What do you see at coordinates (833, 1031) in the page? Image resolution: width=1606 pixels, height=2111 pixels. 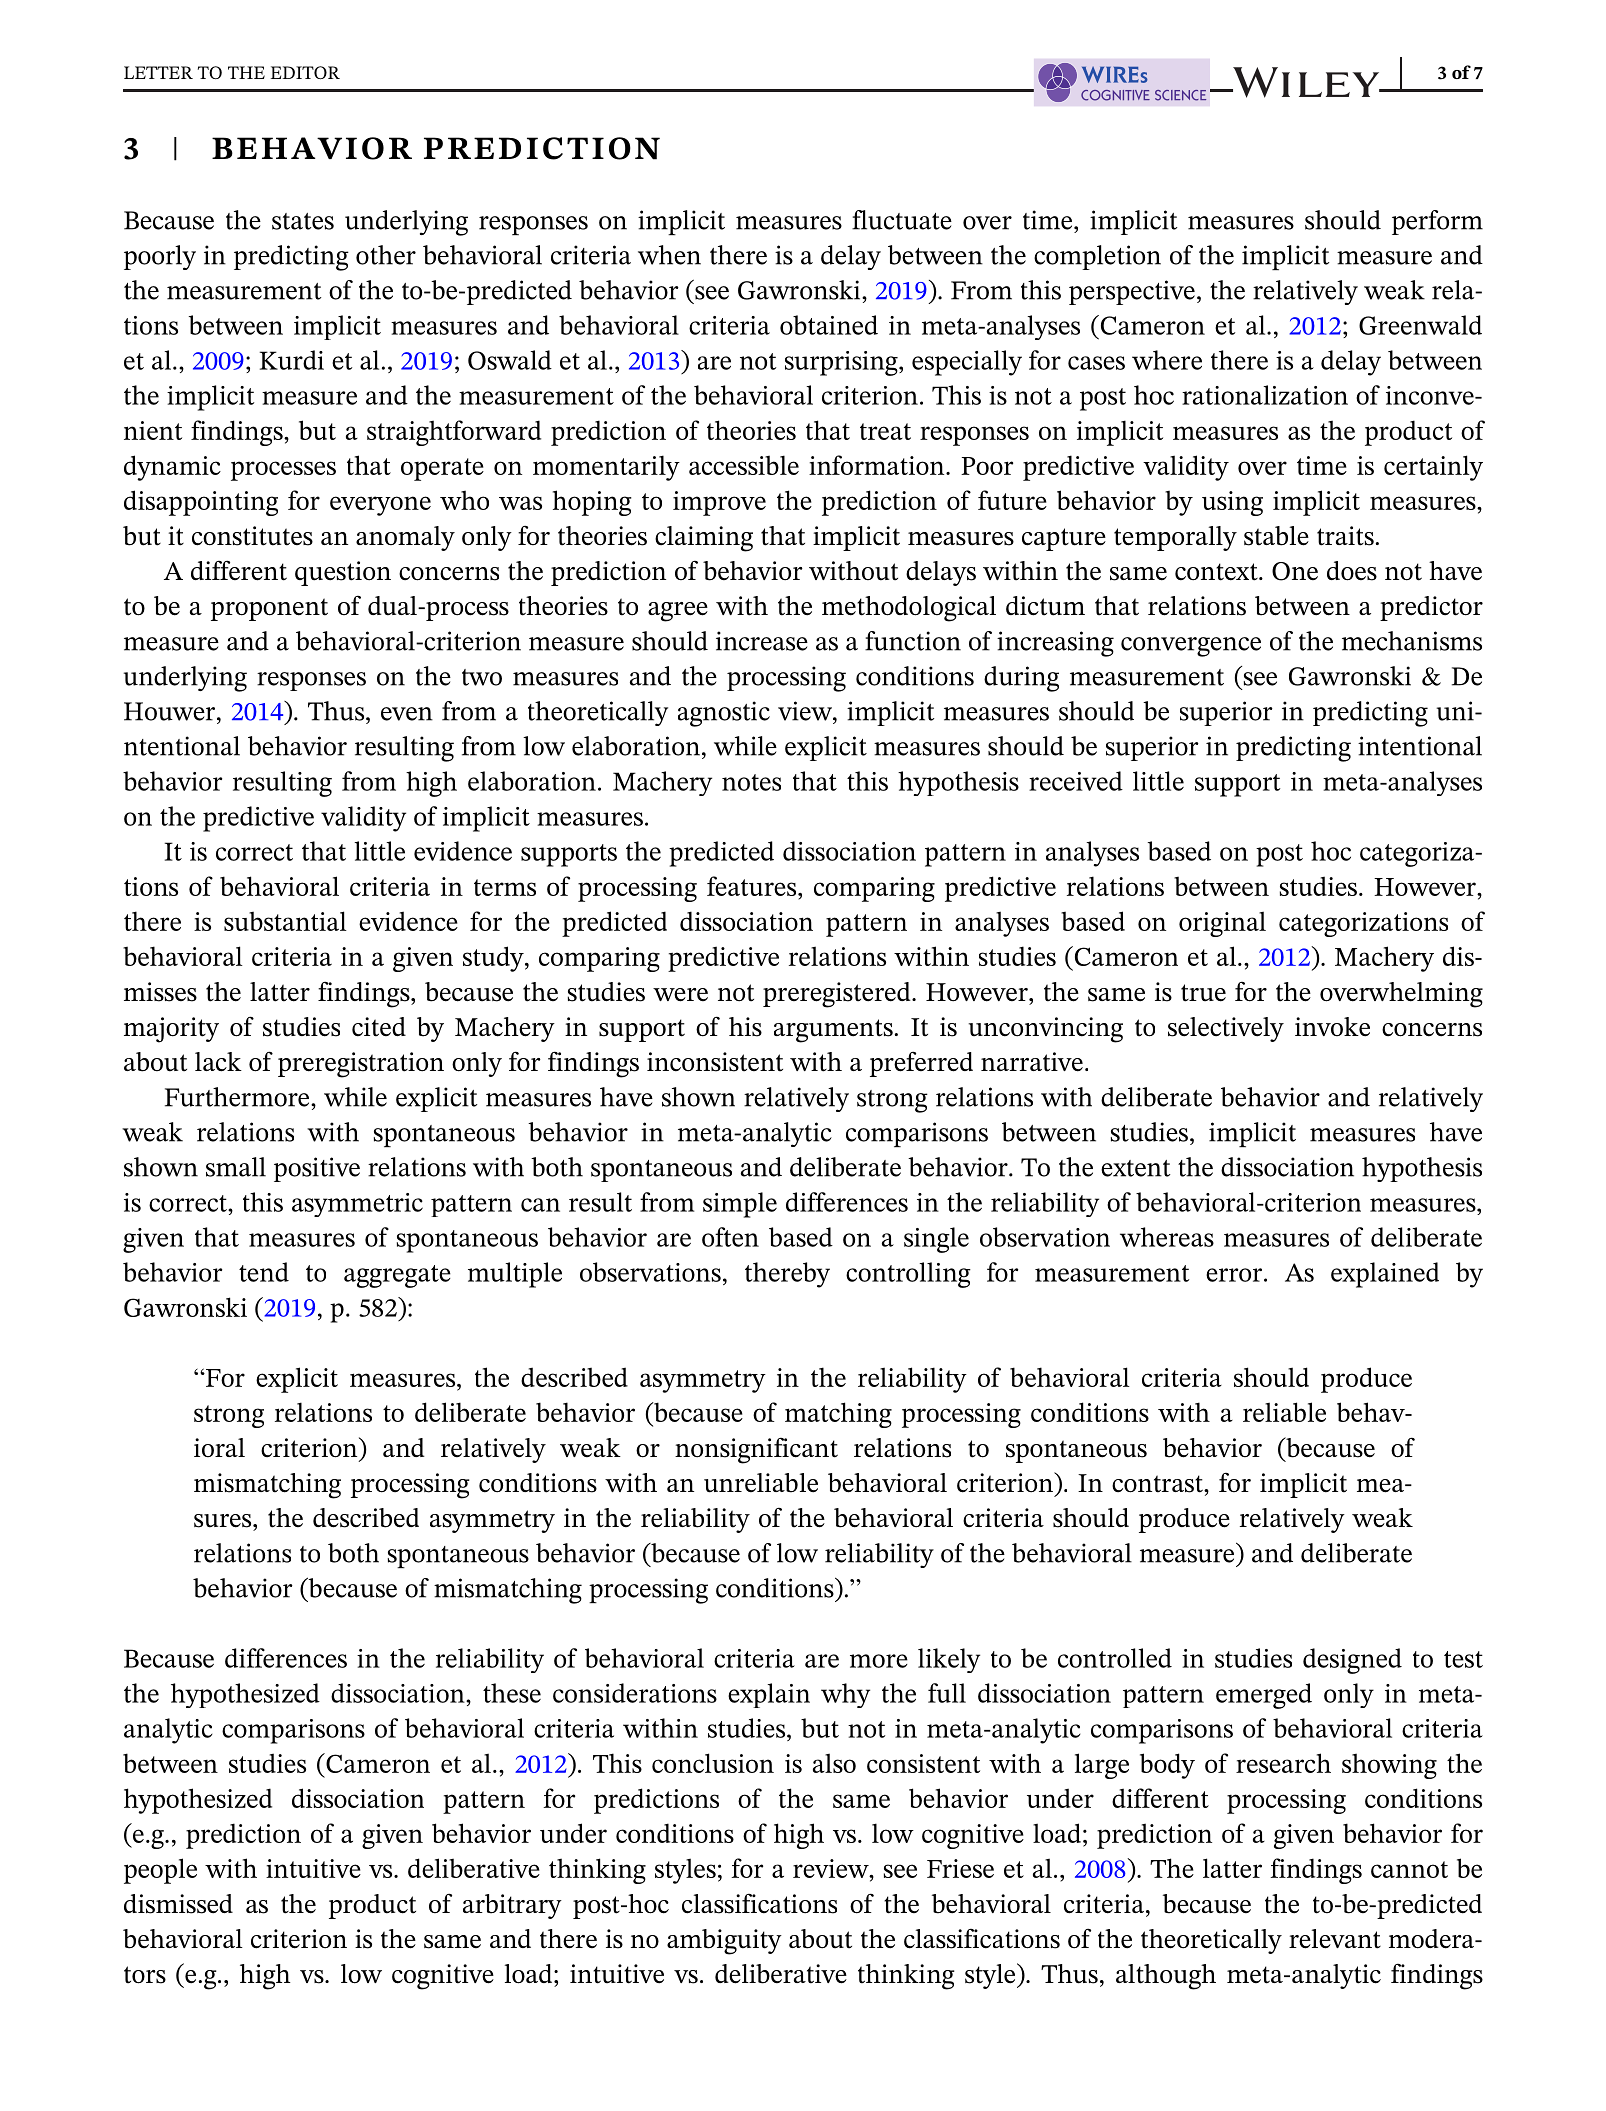 I see `arguments` at bounding box center [833, 1031].
